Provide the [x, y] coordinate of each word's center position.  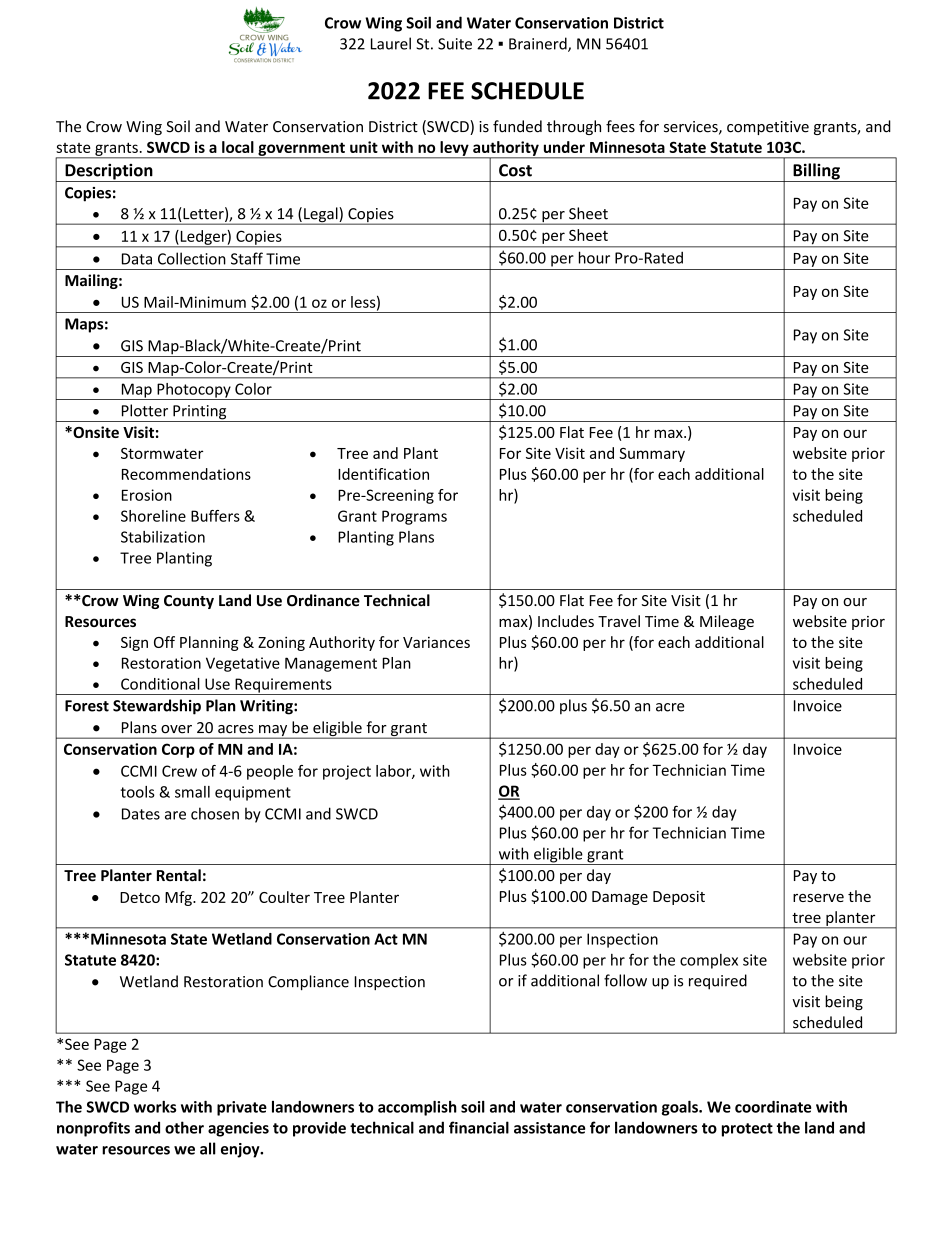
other [184, 1127]
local [238, 147]
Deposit [679, 898]
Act [386, 939]
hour [594, 257]
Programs [414, 517]
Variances [436, 642]
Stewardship [157, 707]
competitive [768, 128]
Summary [652, 455]
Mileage [727, 622]
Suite [455, 44]
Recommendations [186, 474]
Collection [192, 258]
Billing [816, 172]
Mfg [179, 898]
